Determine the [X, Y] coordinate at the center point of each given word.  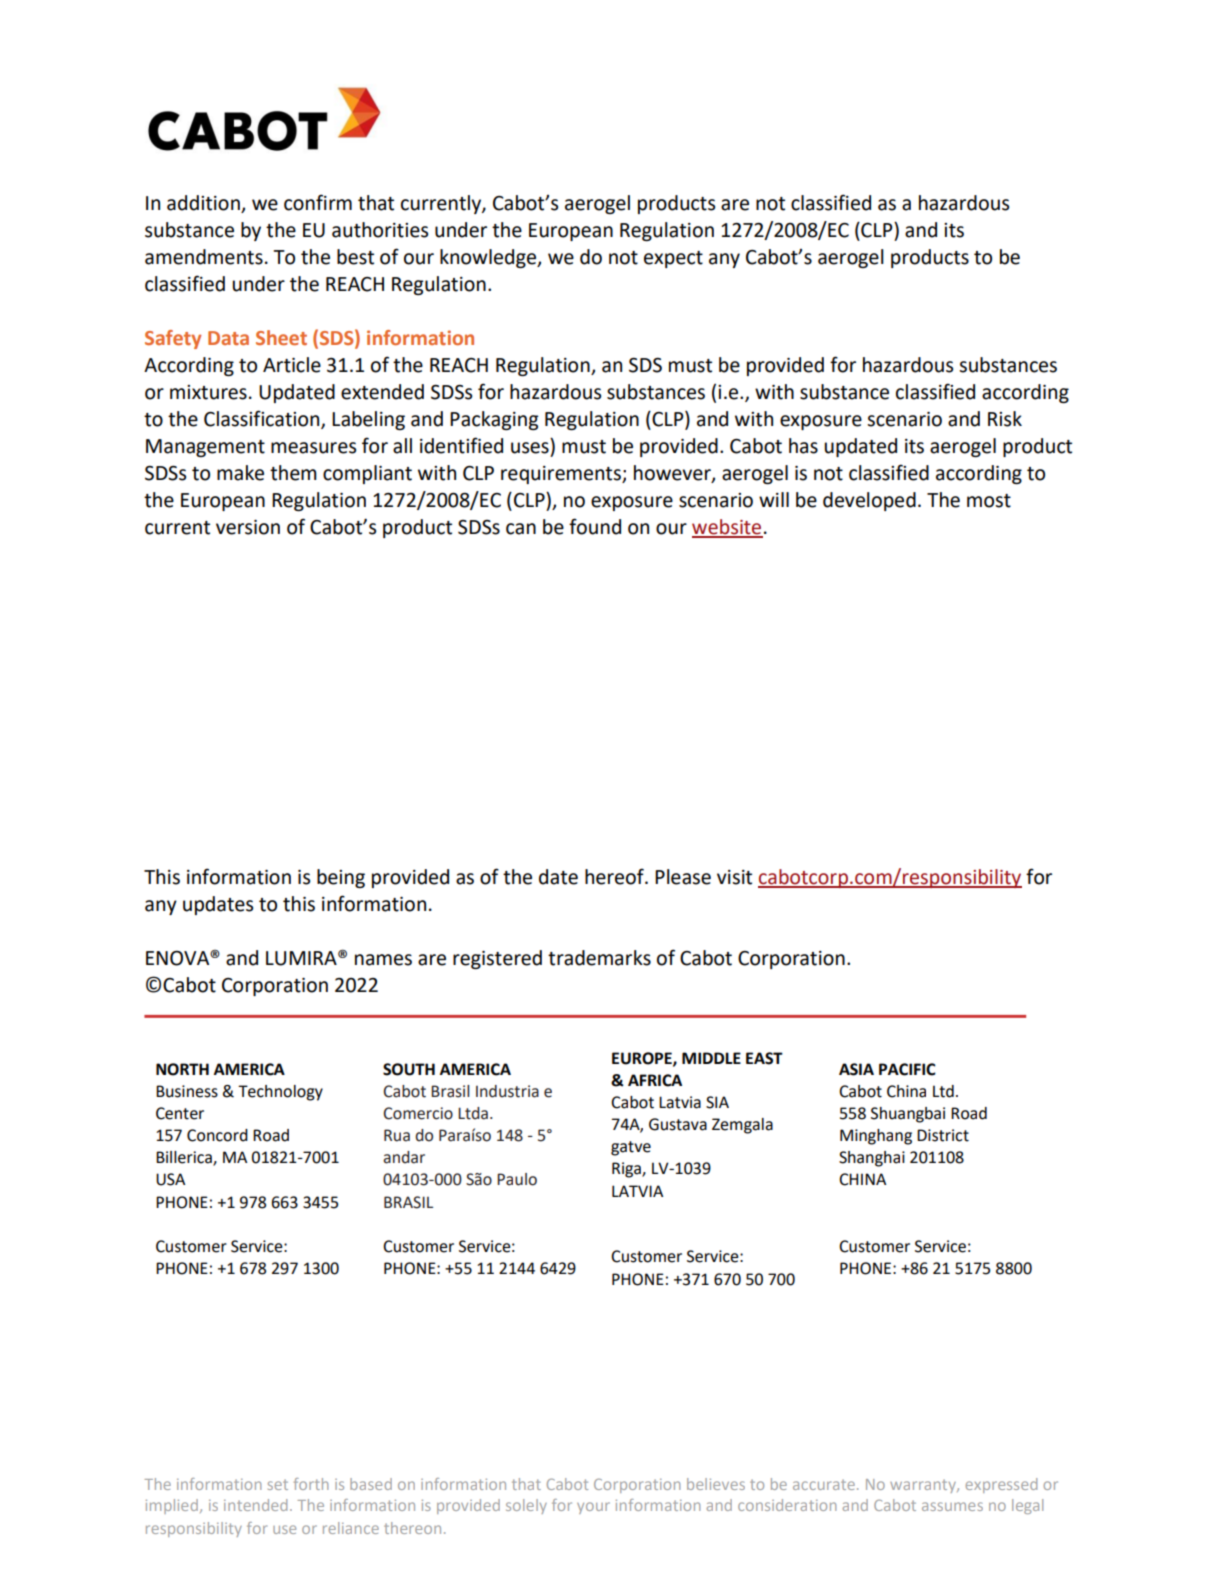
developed [869, 501]
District [943, 1135]
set [278, 1484]
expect [673, 259]
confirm [318, 202]
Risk [1005, 419]
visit [734, 877]
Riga [627, 1170]
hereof [615, 876]
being [341, 878]
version [248, 527]
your [593, 1508]
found [595, 526]
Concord [217, 1135]
